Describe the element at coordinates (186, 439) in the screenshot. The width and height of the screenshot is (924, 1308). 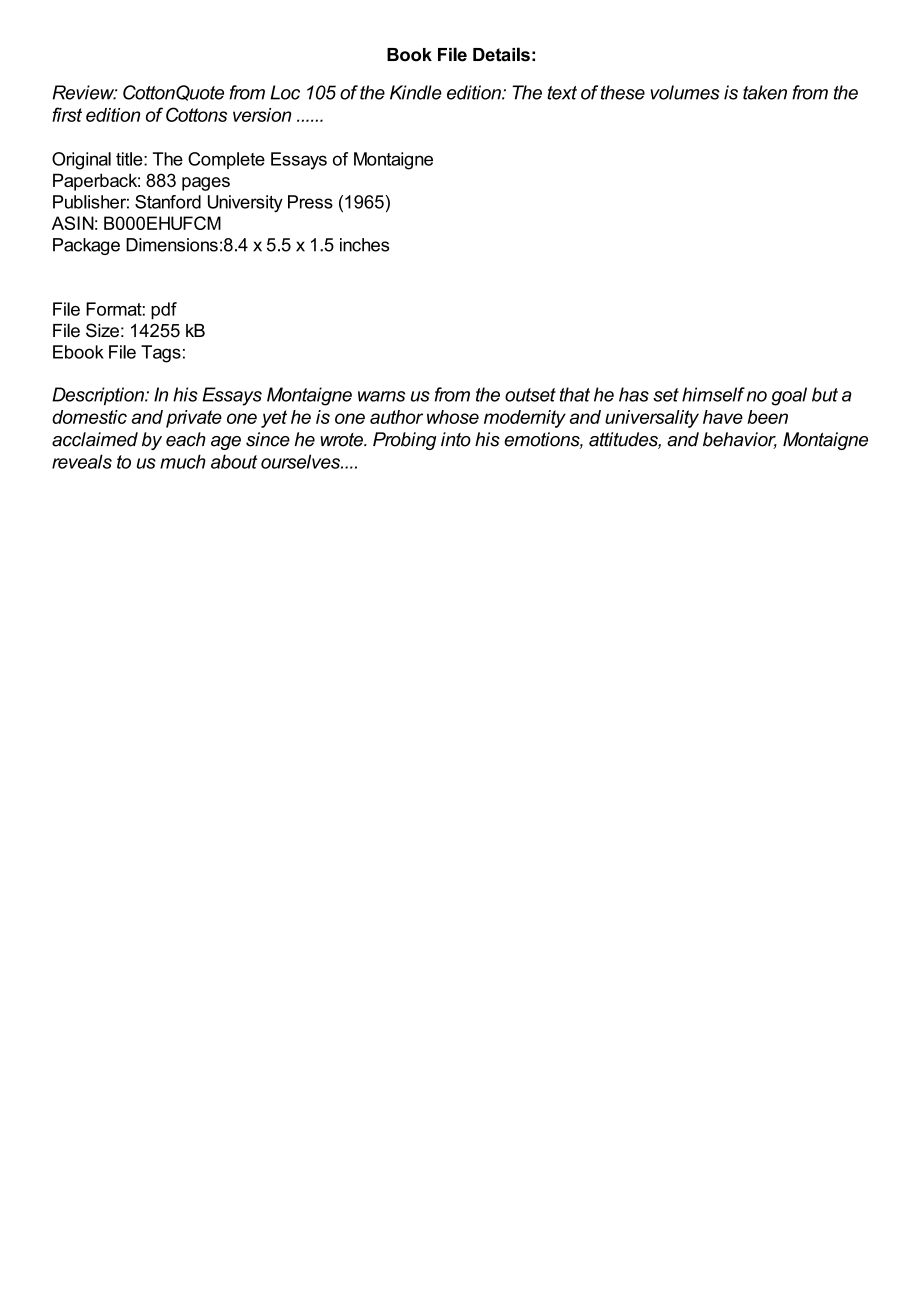
I see `each` at that location.
